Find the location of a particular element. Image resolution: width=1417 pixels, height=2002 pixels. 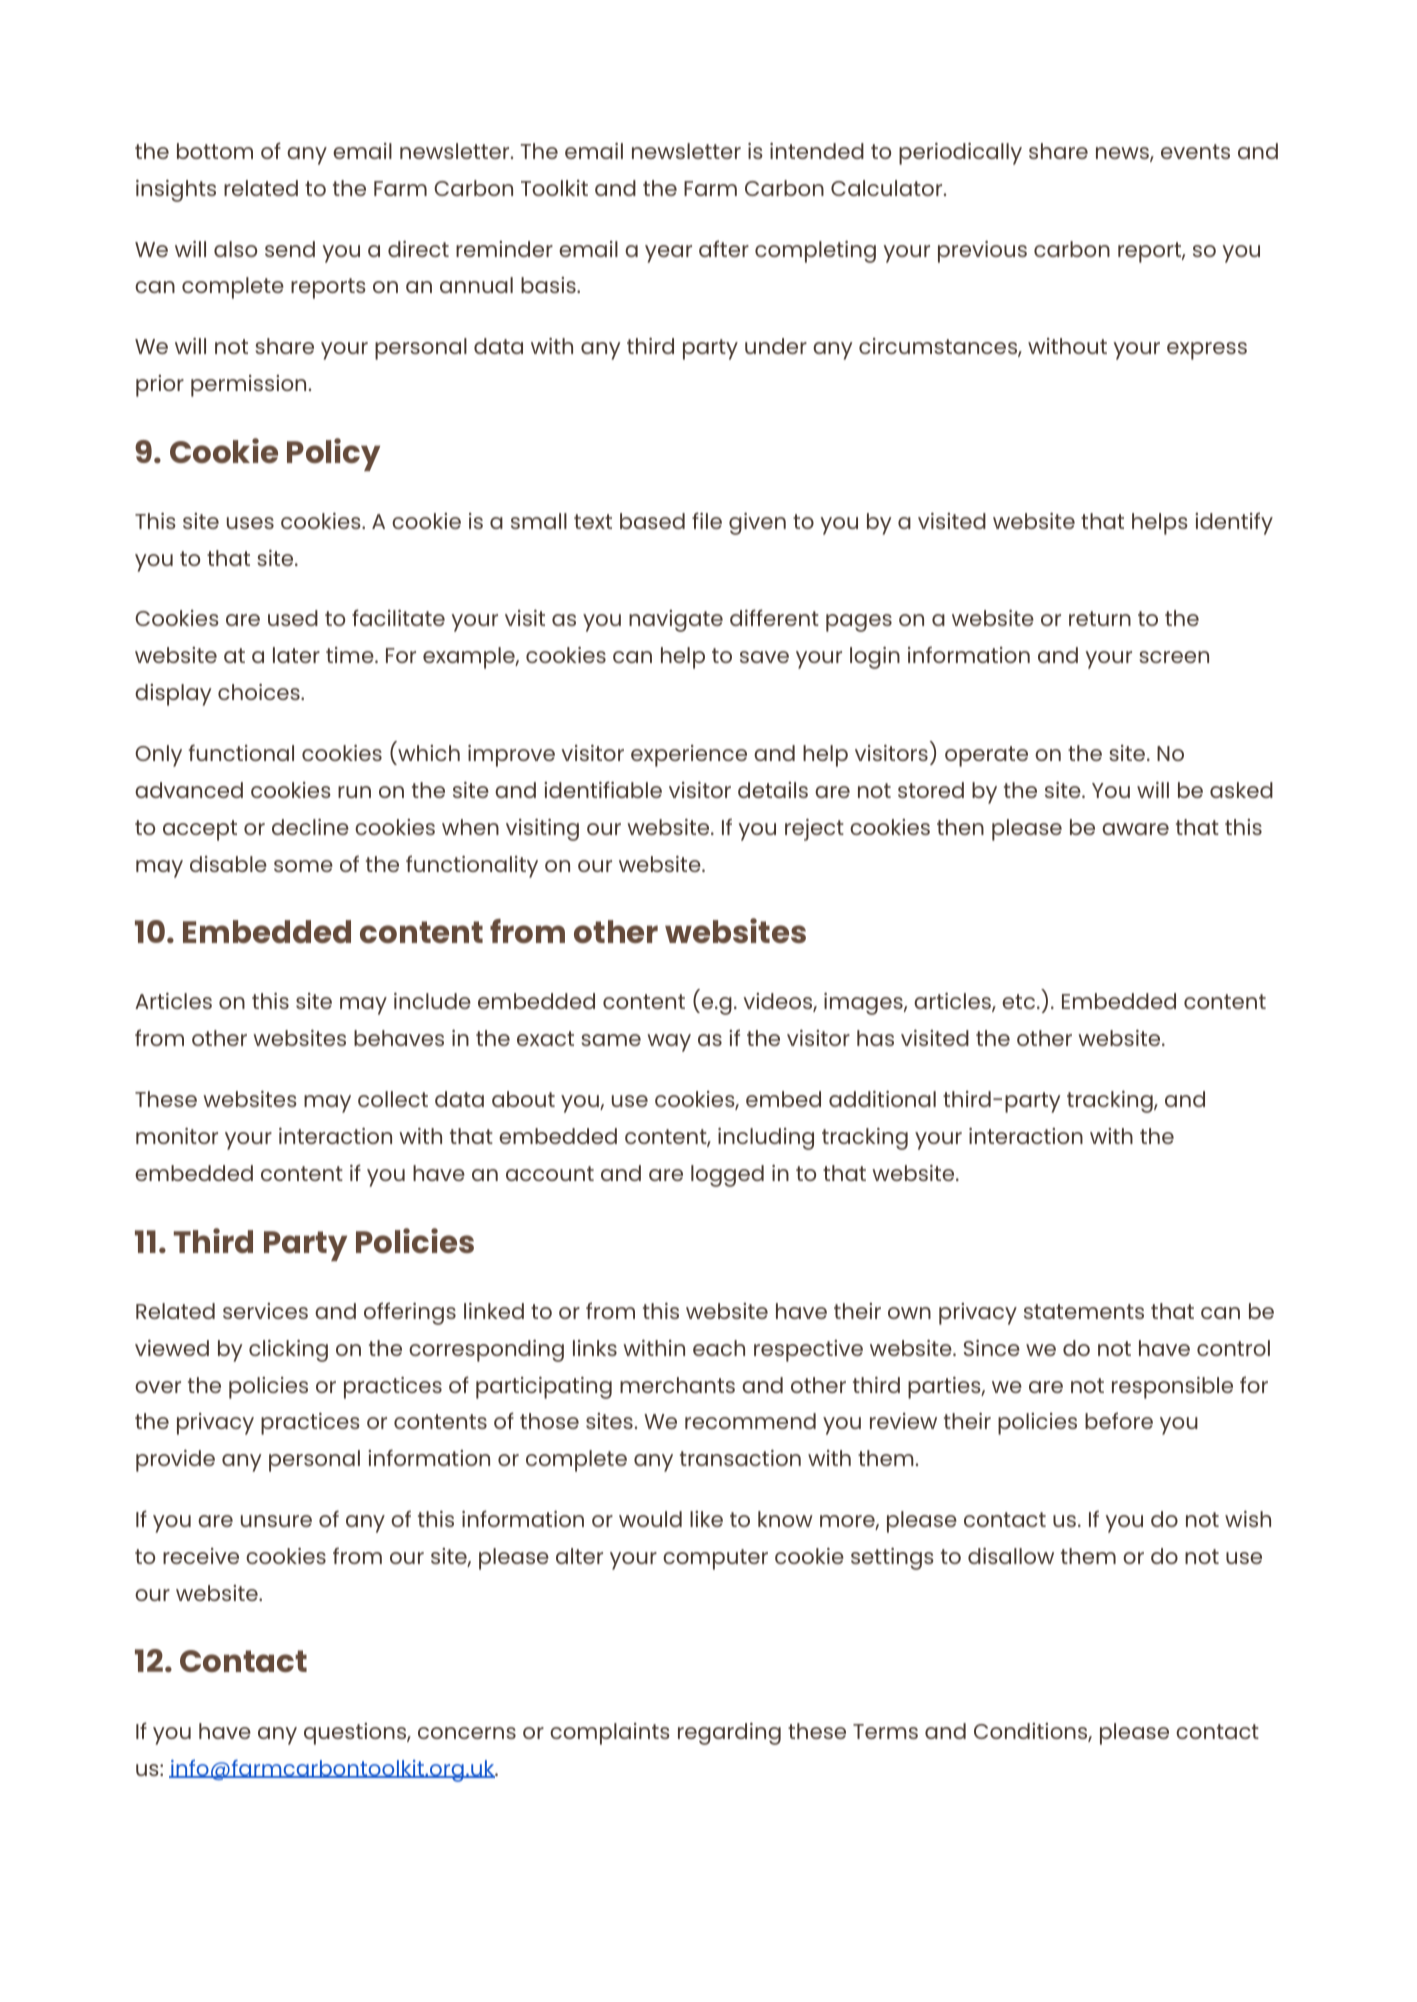

statements is located at coordinates (1084, 1311).
